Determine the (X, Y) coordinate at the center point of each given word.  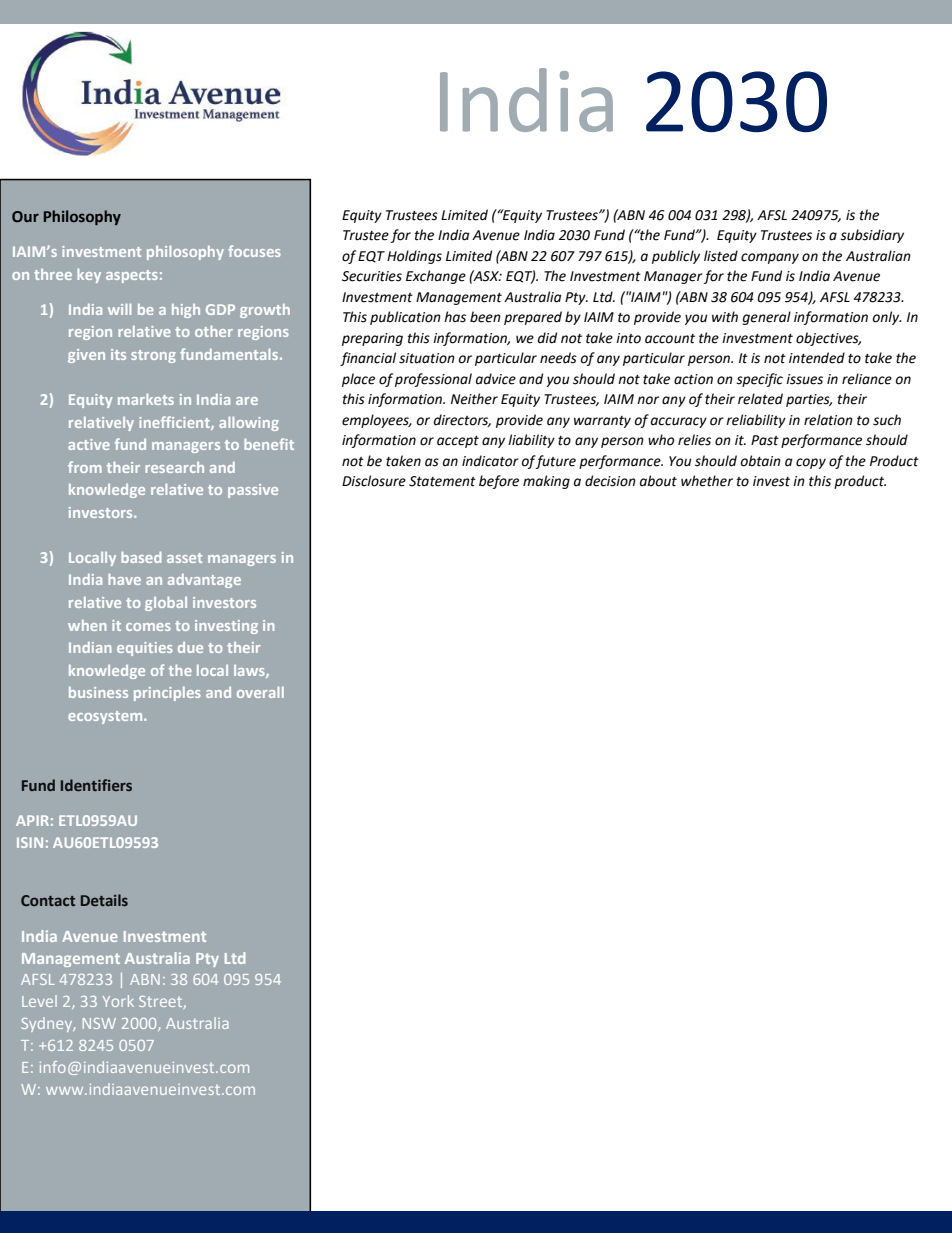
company (770, 258)
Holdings (414, 257)
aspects (132, 276)
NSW (99, 1023)
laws (250, 671)
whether (707, 481)
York (118, 1001)
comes (148, 627)
